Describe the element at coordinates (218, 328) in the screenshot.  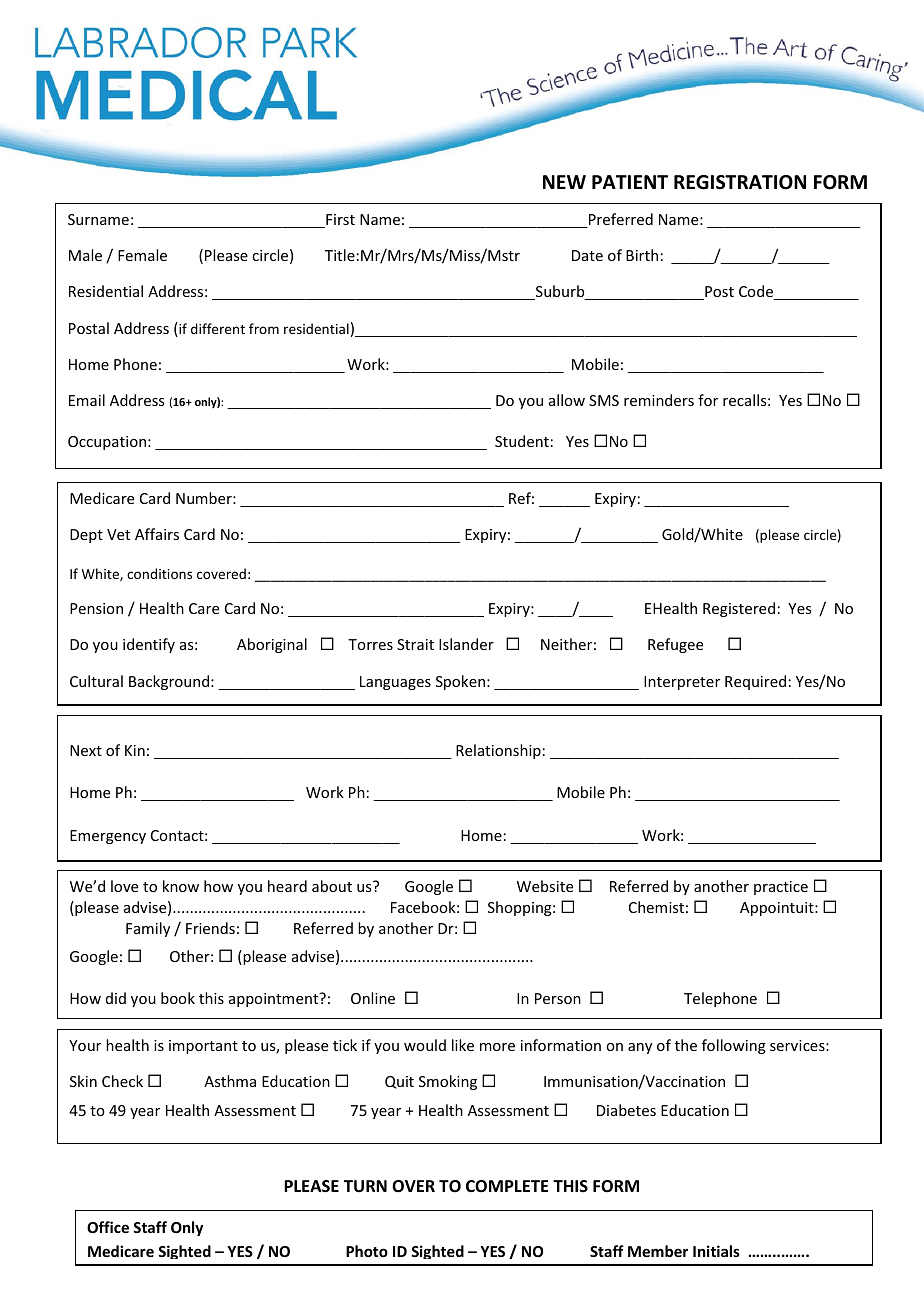
I see `different` at that location.
